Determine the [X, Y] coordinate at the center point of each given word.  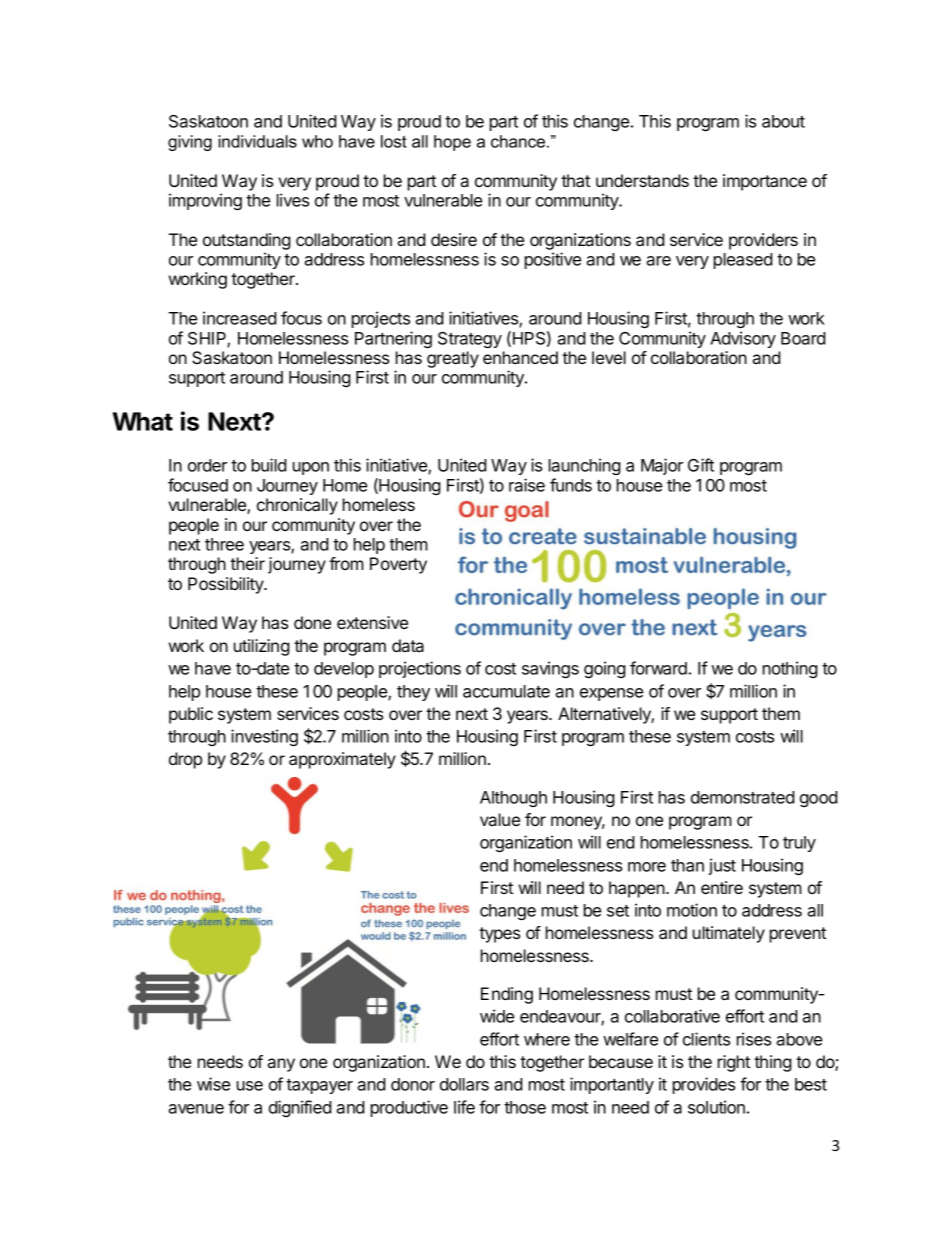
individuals [257, 141]
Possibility [226, 585]
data [408, 645]
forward [658, 668]
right [734, 1063]
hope [452, 143]
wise [213, 1084]
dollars [464, 1084]
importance [765, 182]
